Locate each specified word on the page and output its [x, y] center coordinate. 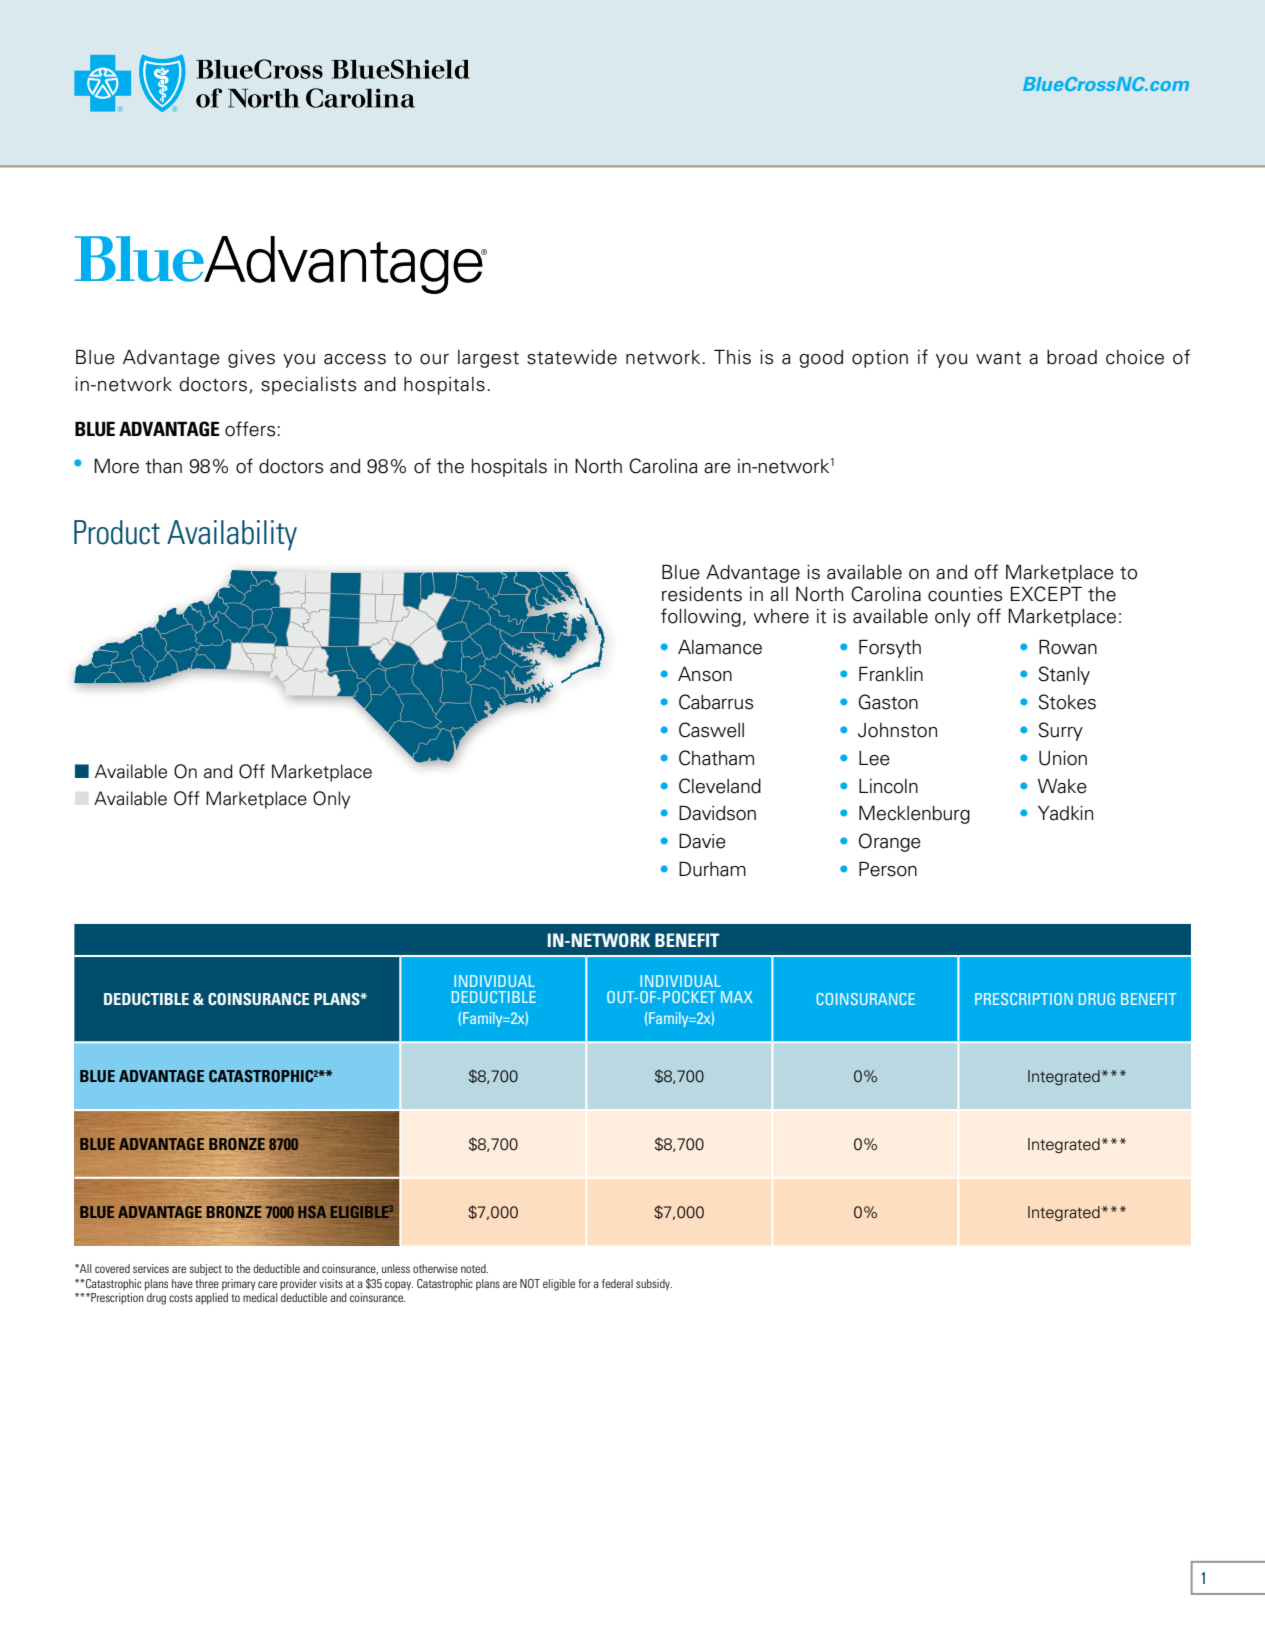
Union [1063, 758]
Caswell [711, 730]
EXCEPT [1046, 594]
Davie [702, 841]
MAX [737, 997]
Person [888, 869]
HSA [312, 1212]
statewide [572, 357]
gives [251, 359]
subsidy [654, 1285]
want [998, 358]
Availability [232, 535]
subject [206, 1270]
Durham [712, 869]
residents [702, 594]
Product [117, 532]
